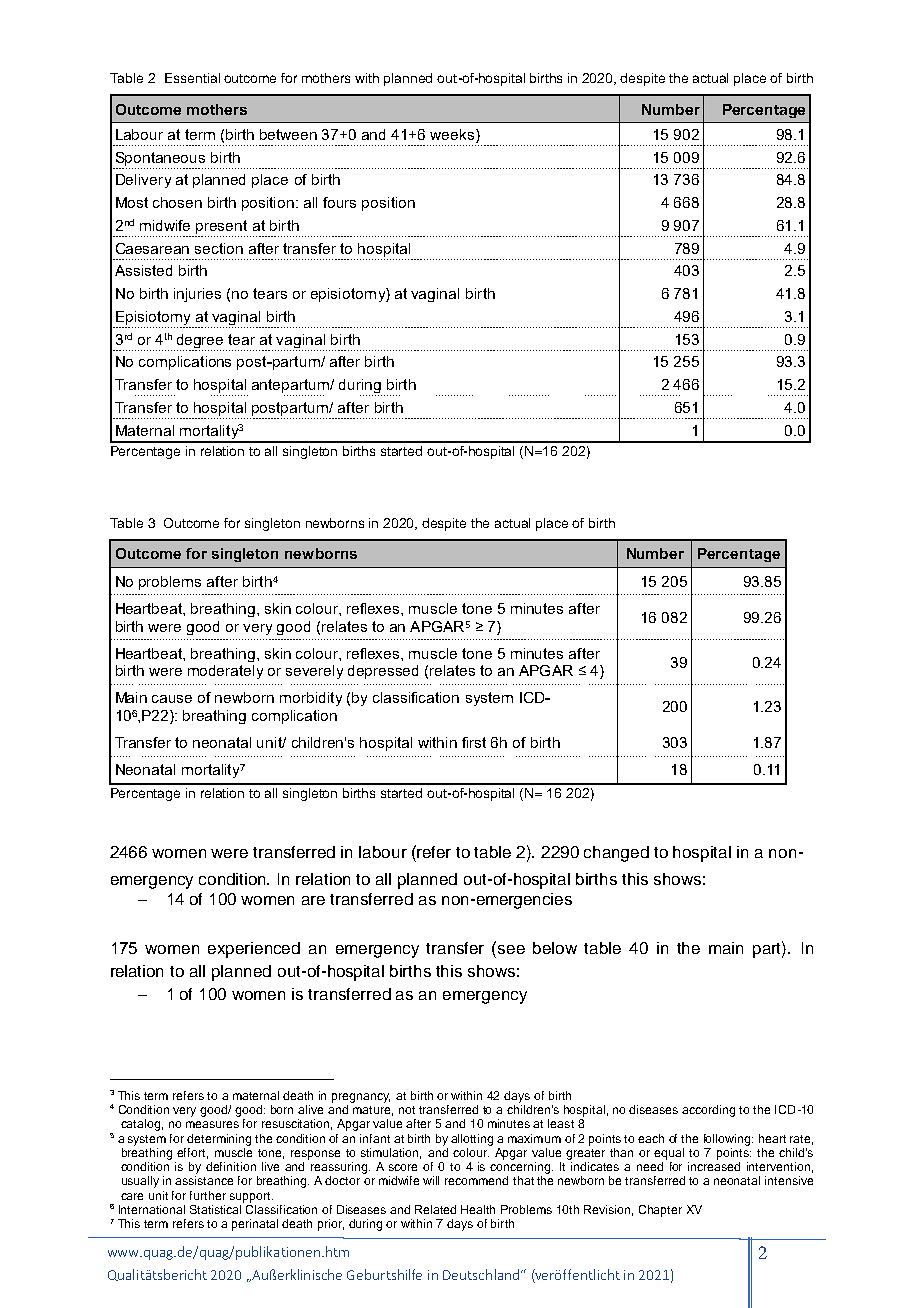 This image has width=924, height=1308. Describe the element at coordinates (383, 672) in the image. I see `depressed` at that location.
